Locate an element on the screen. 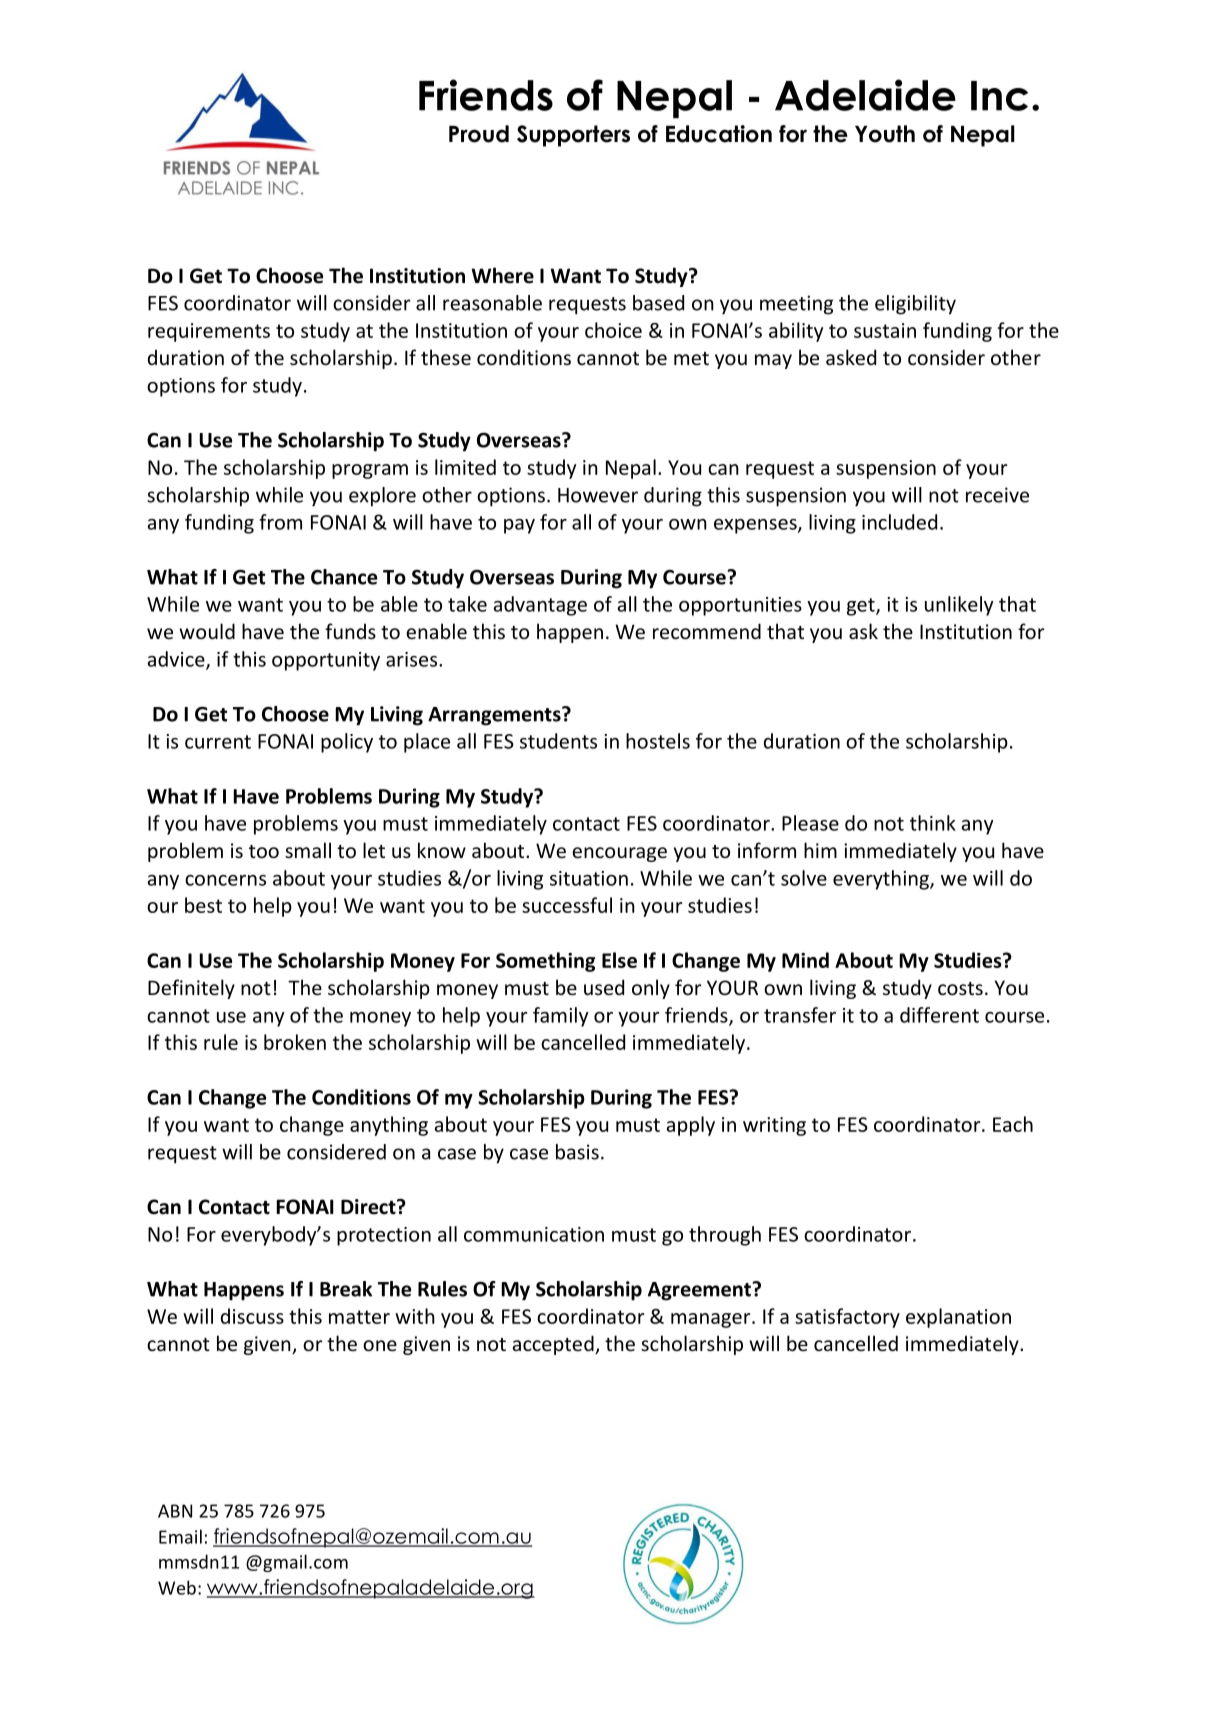  explanation is located at coordinates (958, 1318).
